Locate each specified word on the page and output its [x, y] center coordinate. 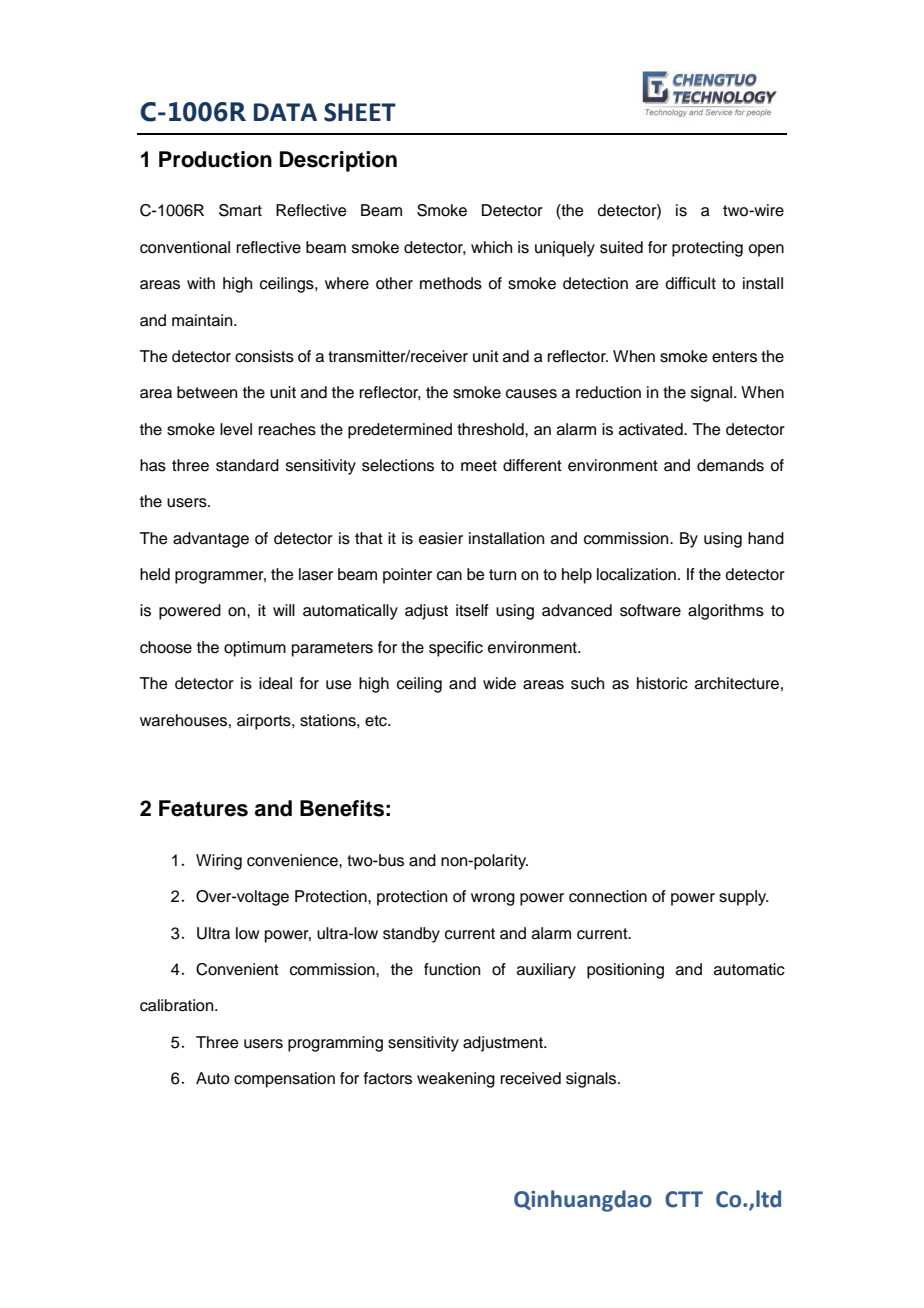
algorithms [726, 612]
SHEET [360, 112]
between [207, 392]
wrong [493, 899]
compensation [284, 1080]
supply [744, 898]
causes [531, 394]
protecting [707, 249]
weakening [456, 1080]
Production [215, 159]
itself [472, 610]
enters [734, 357]
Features [203, 808]
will [284, 610]
